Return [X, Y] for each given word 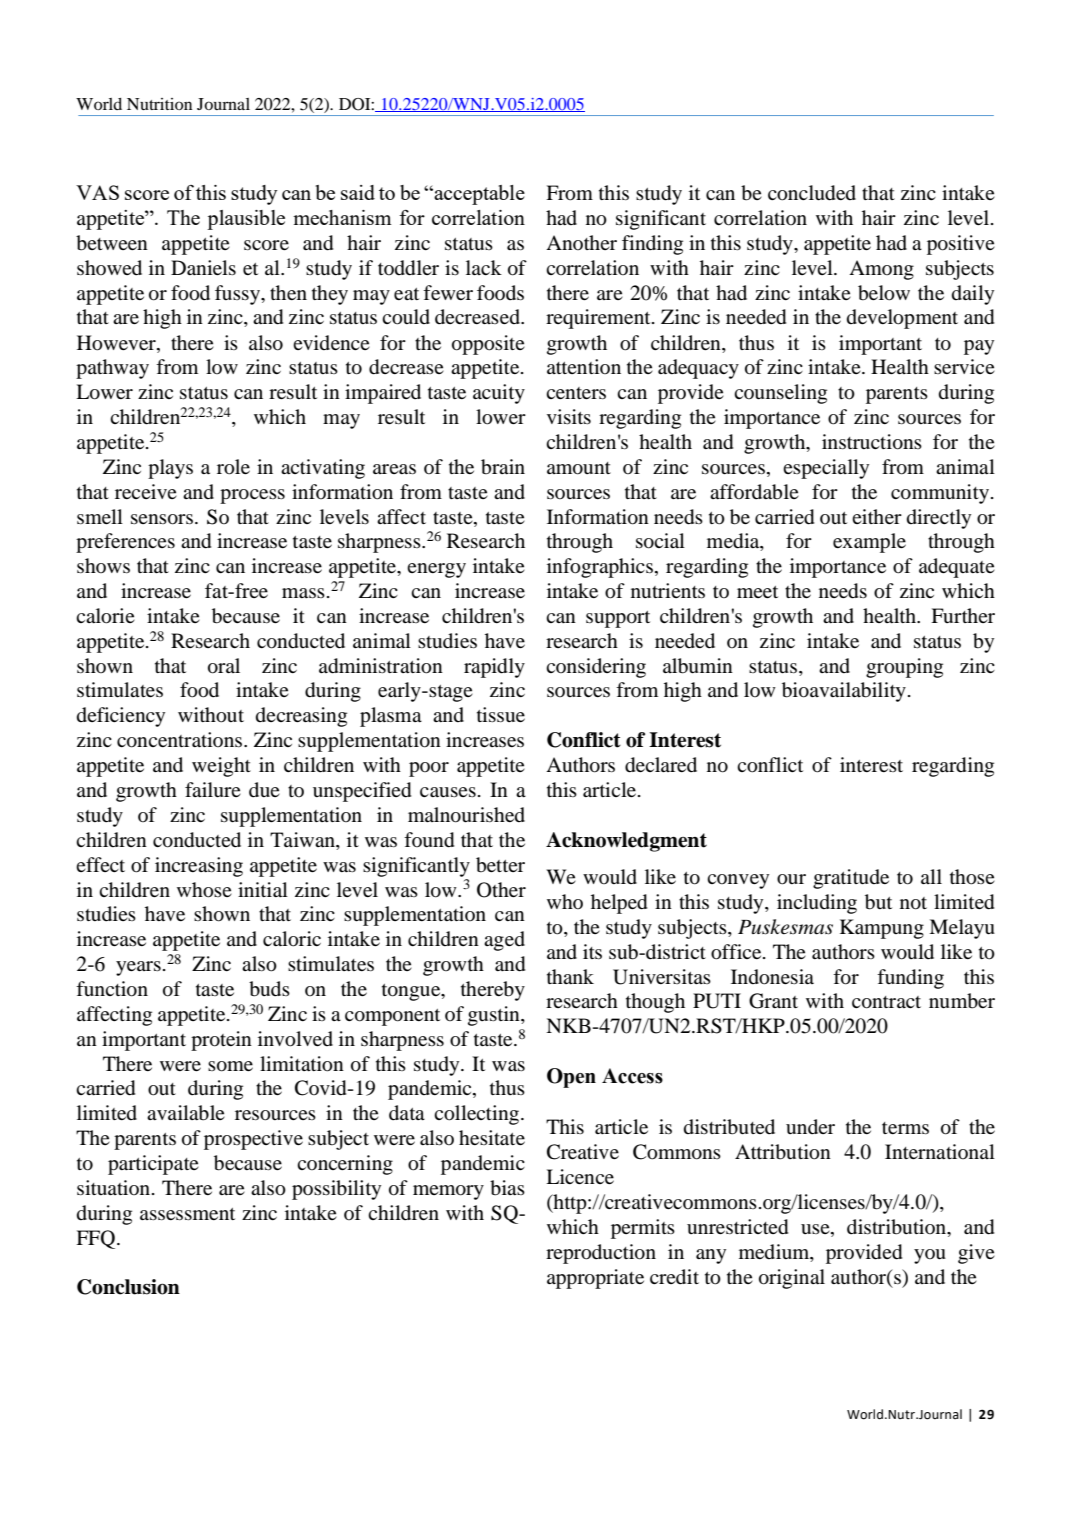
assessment [187, 1214]
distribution [898, 1227]
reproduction [601, 1254]
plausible [246, 220]
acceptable [478, 195]
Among [881, 270]
